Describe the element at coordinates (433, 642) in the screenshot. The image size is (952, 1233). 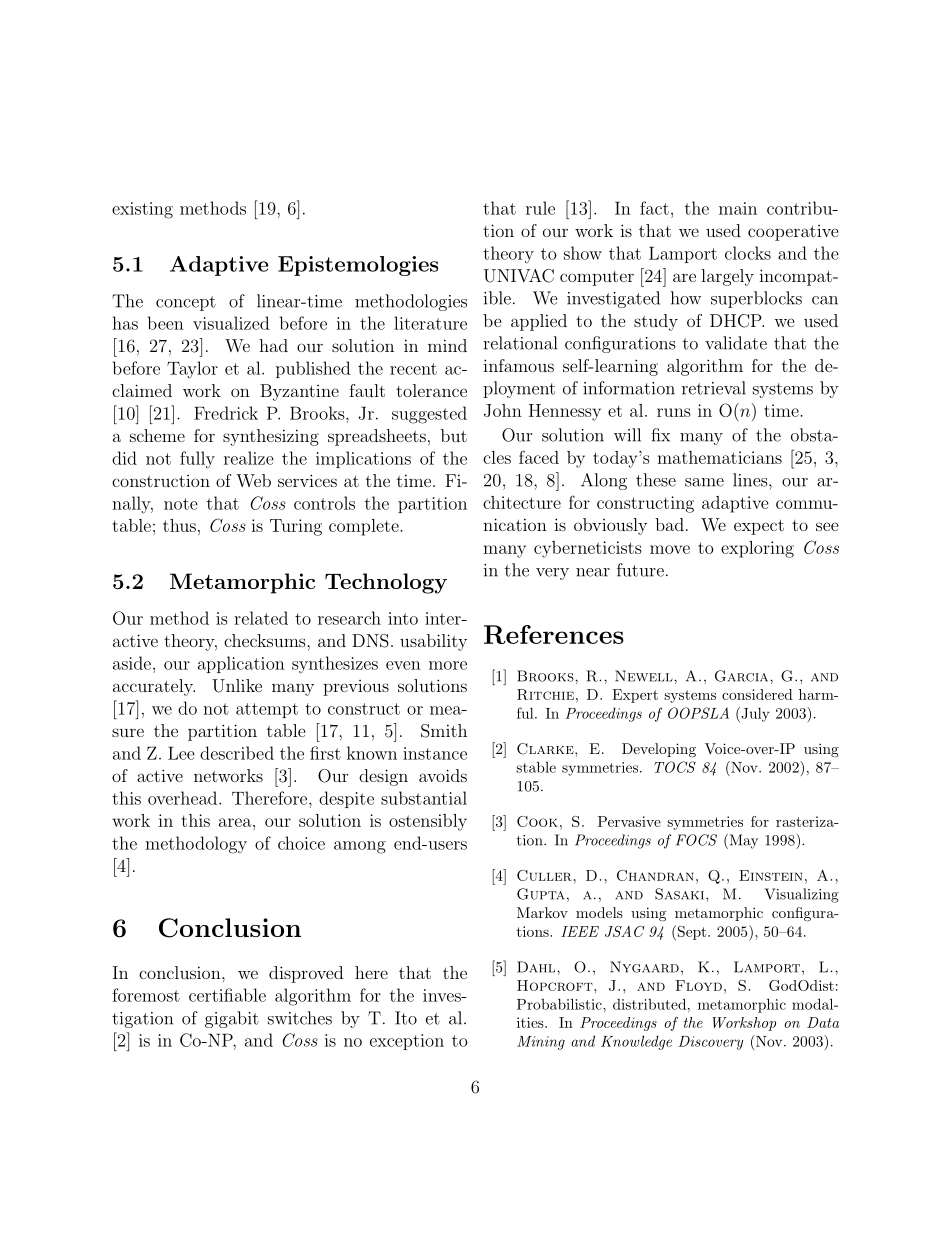
I see `usability` at that location.
